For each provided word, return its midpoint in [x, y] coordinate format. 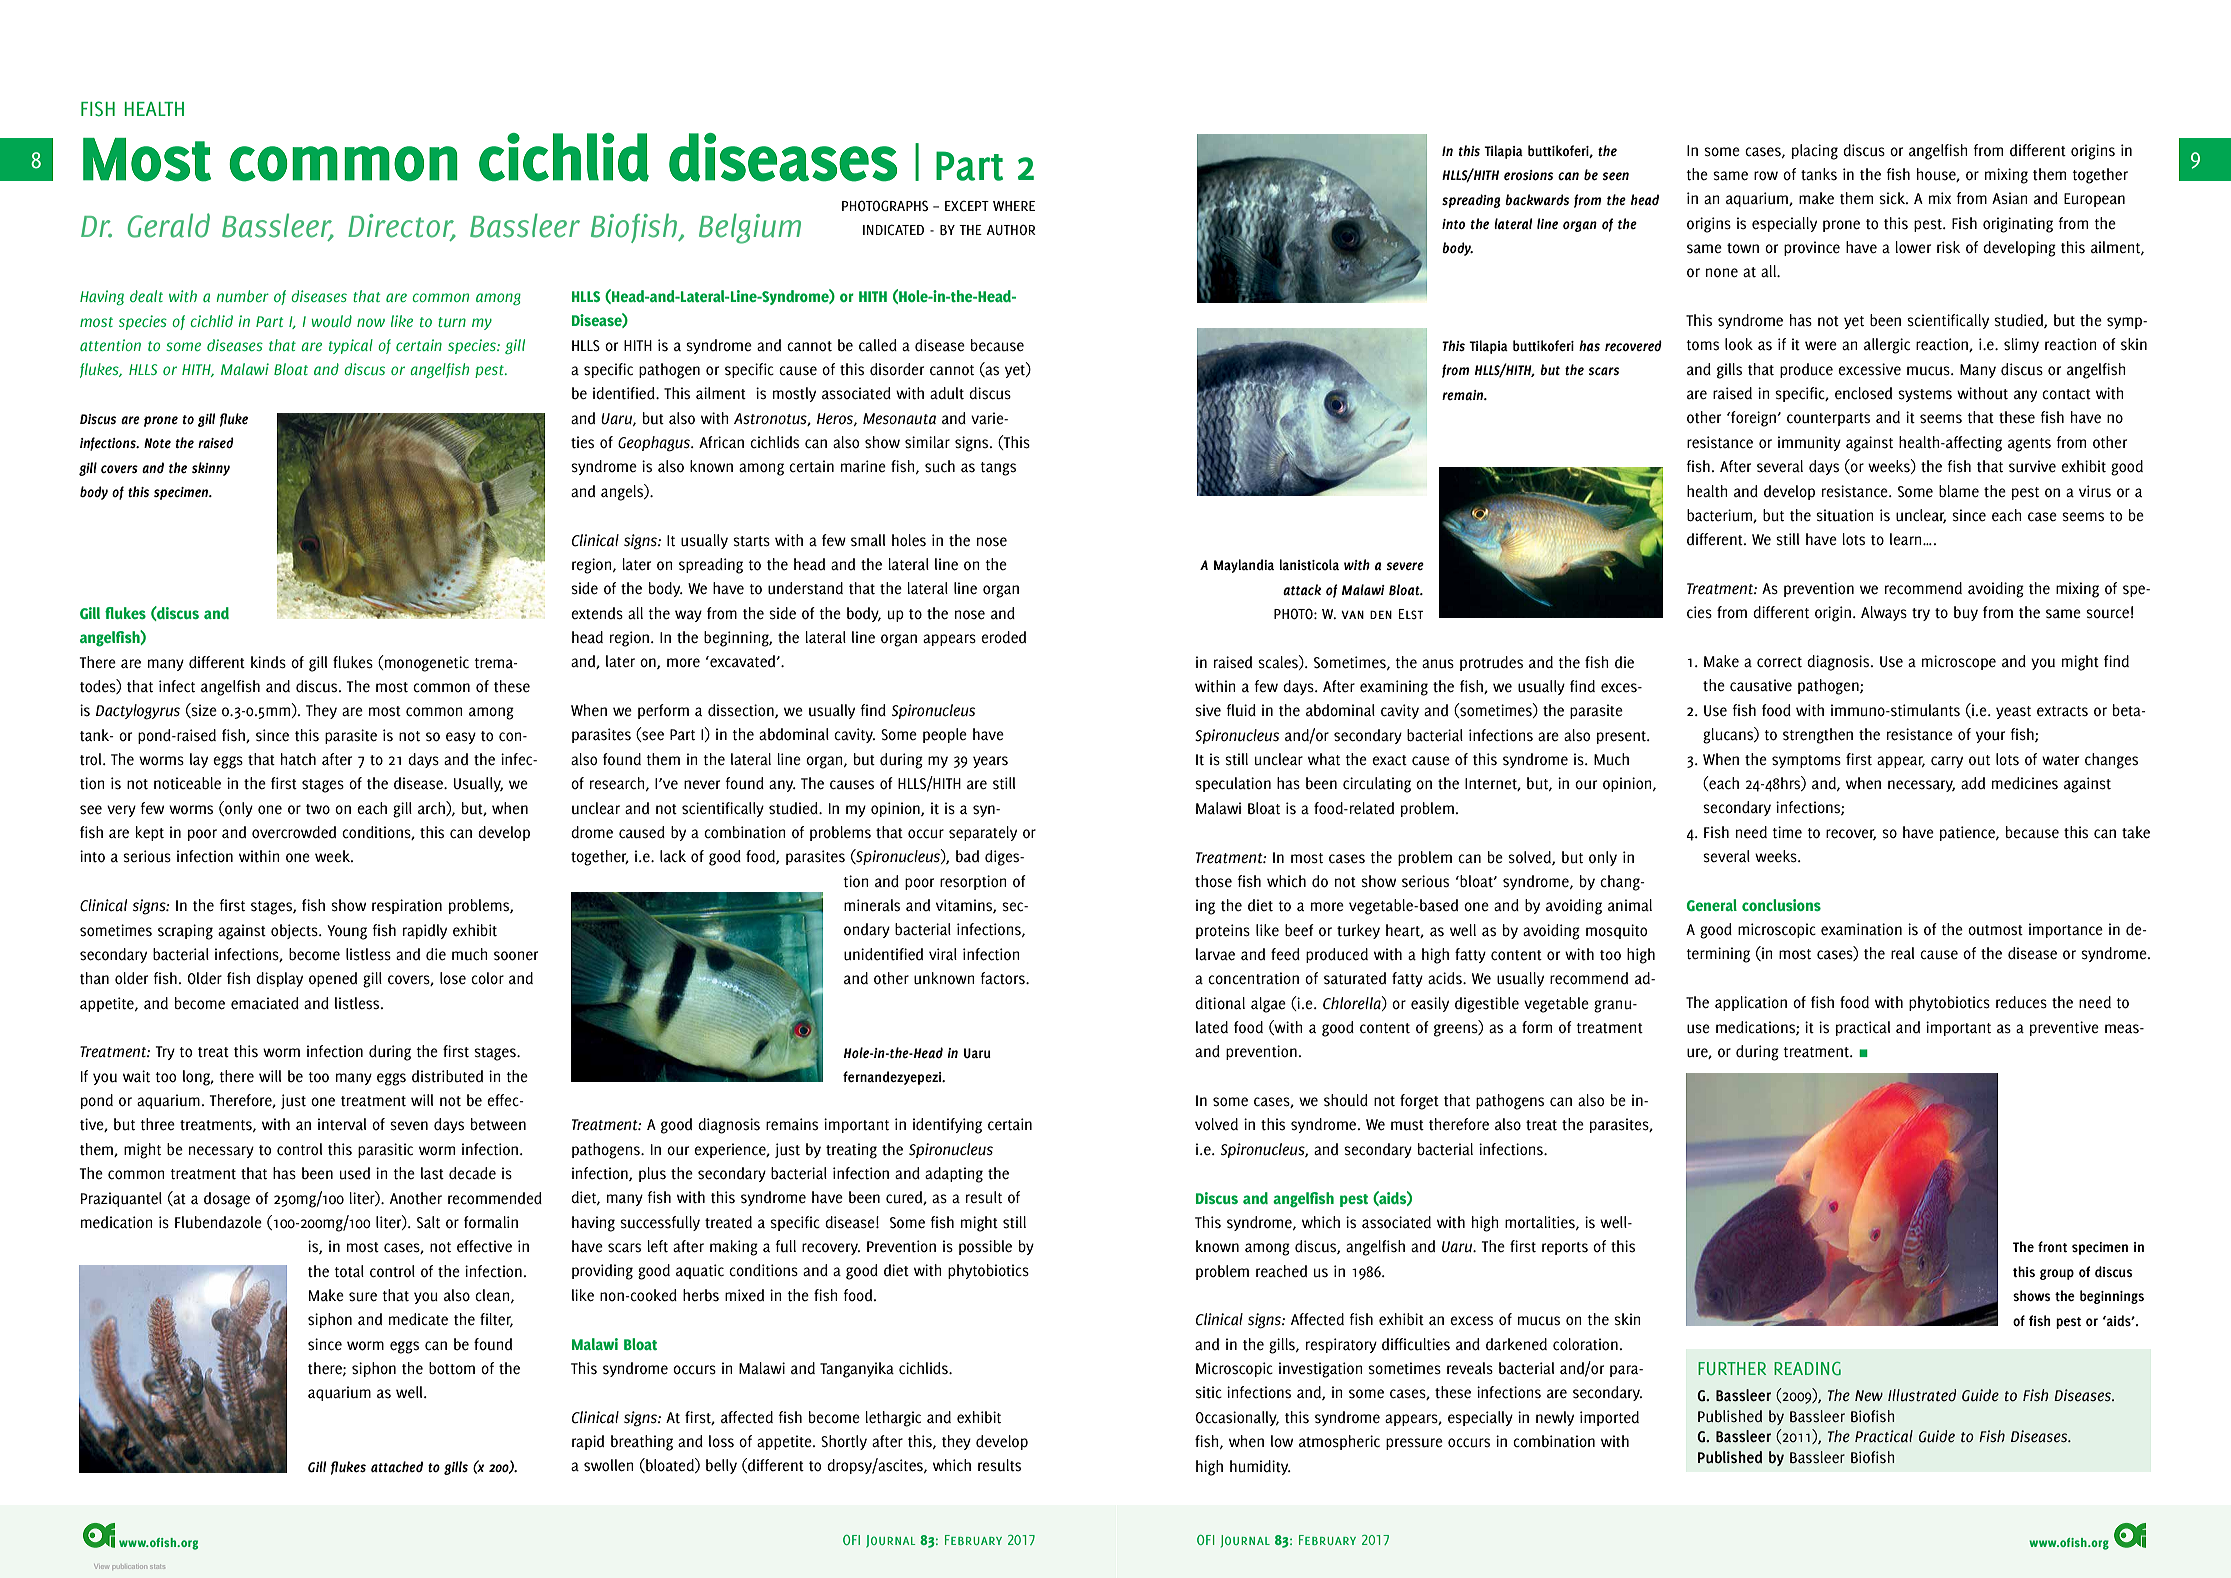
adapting [954, 1175]
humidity [1260, 1467]
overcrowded [294, 832]
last [432, 1173]
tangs [998, 469]
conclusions [1781, 905]
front [2052, 1247]
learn [1907, 539]
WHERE [1014, 206]
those [1213, 881]
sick [1893, 198]
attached [397, 1466]
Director [402, 226]
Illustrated [1922, 1395]
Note [157, 443]
